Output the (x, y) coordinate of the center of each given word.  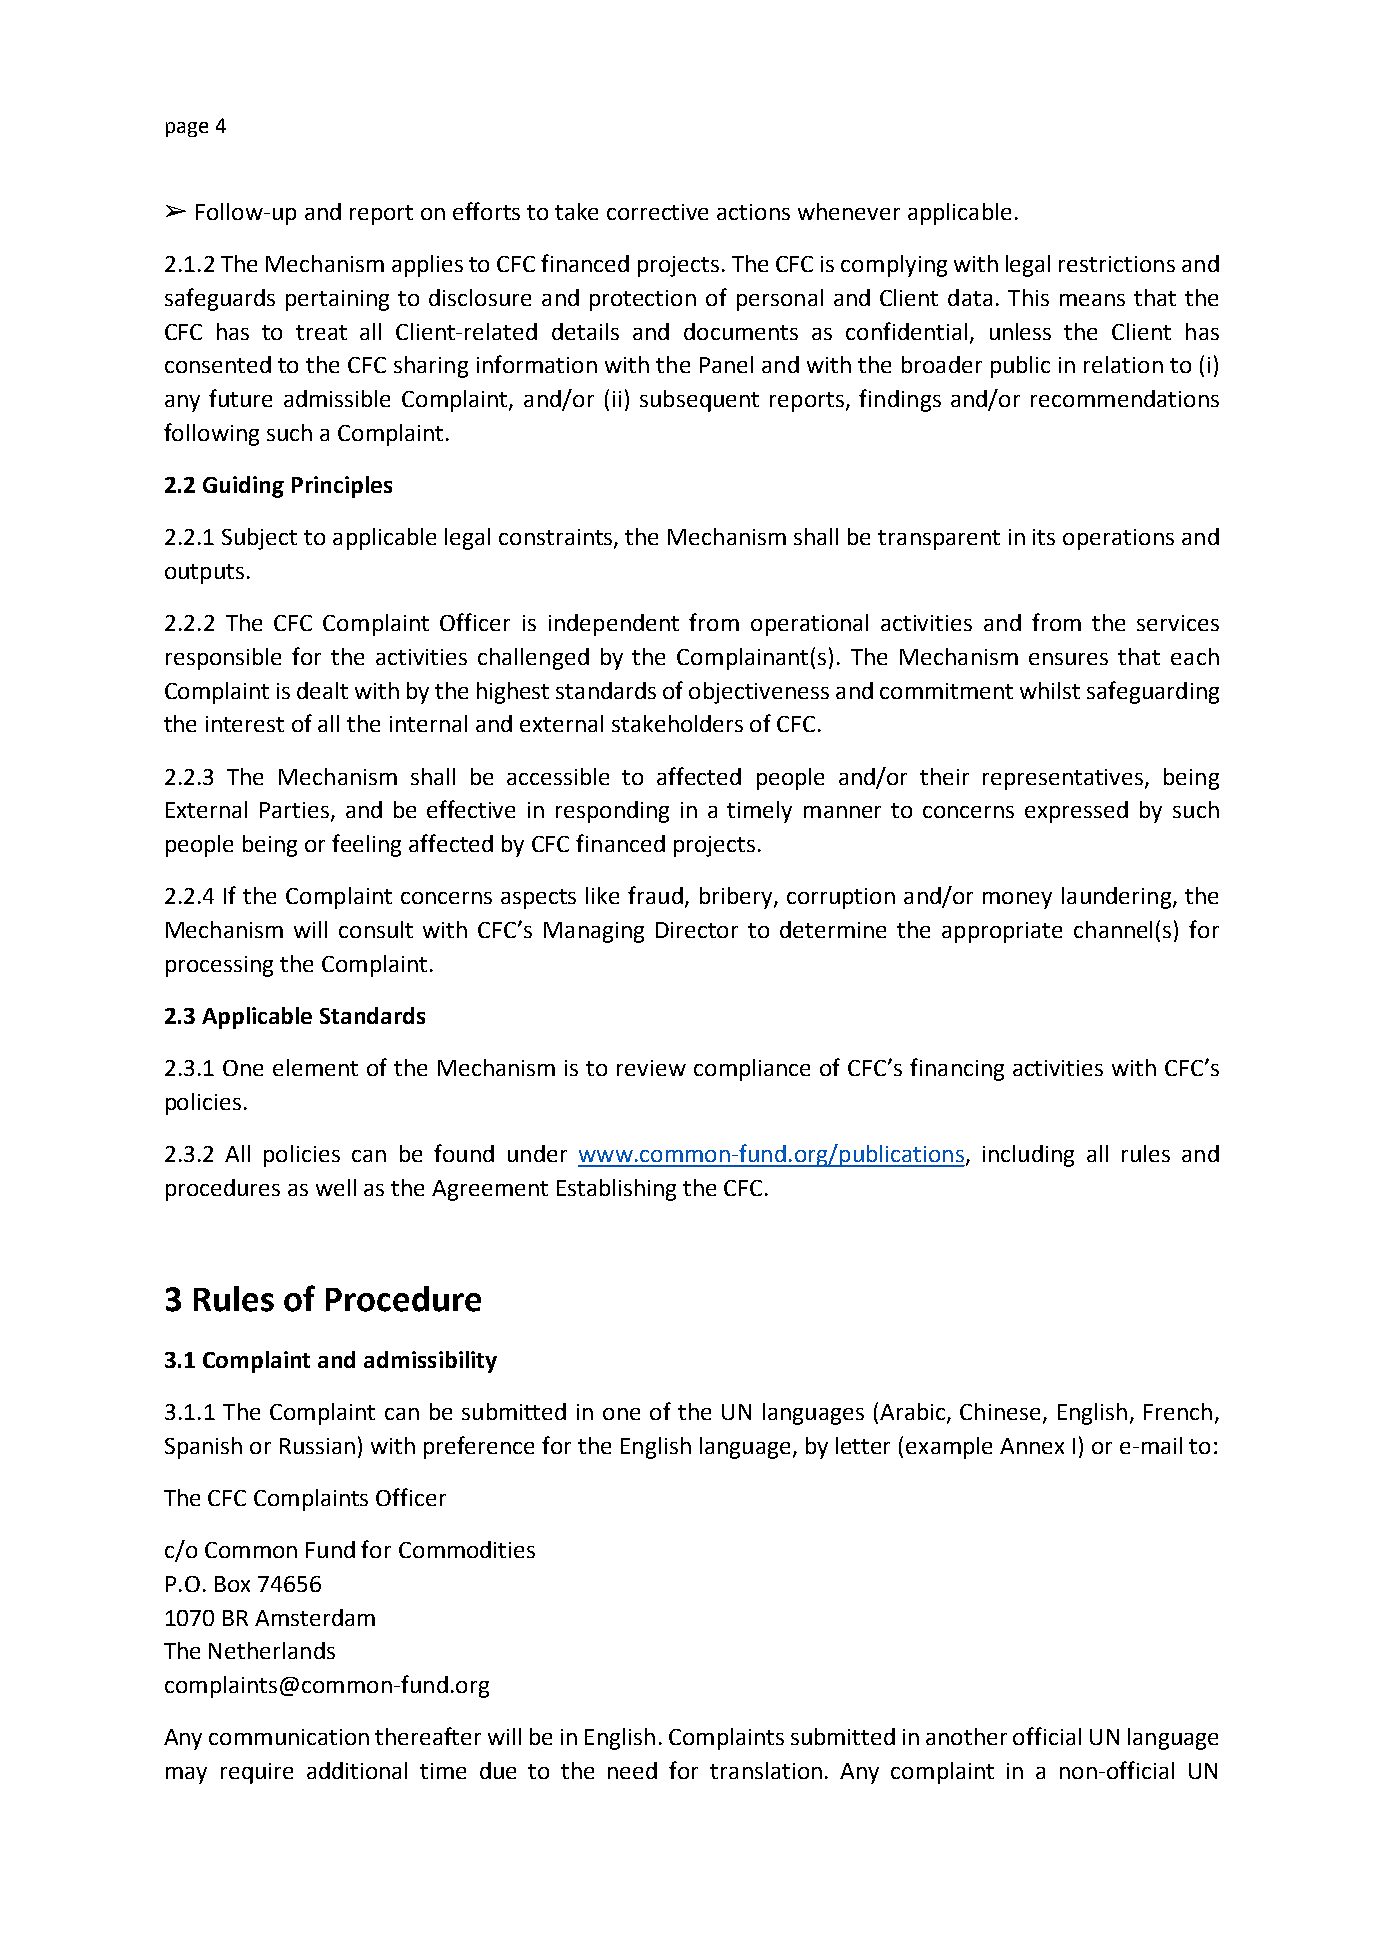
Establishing (616, 1190)
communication (289, 1737)
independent (614, 625)
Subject (259, 539)
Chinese (1000, 1411)
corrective (657, 212)
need (632, 1770)
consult (376, 929)
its (1044, 537)
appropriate (1002, 932)
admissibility (430, 1362)
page (187, 129)
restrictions (1117, 264)
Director (697, 930)
